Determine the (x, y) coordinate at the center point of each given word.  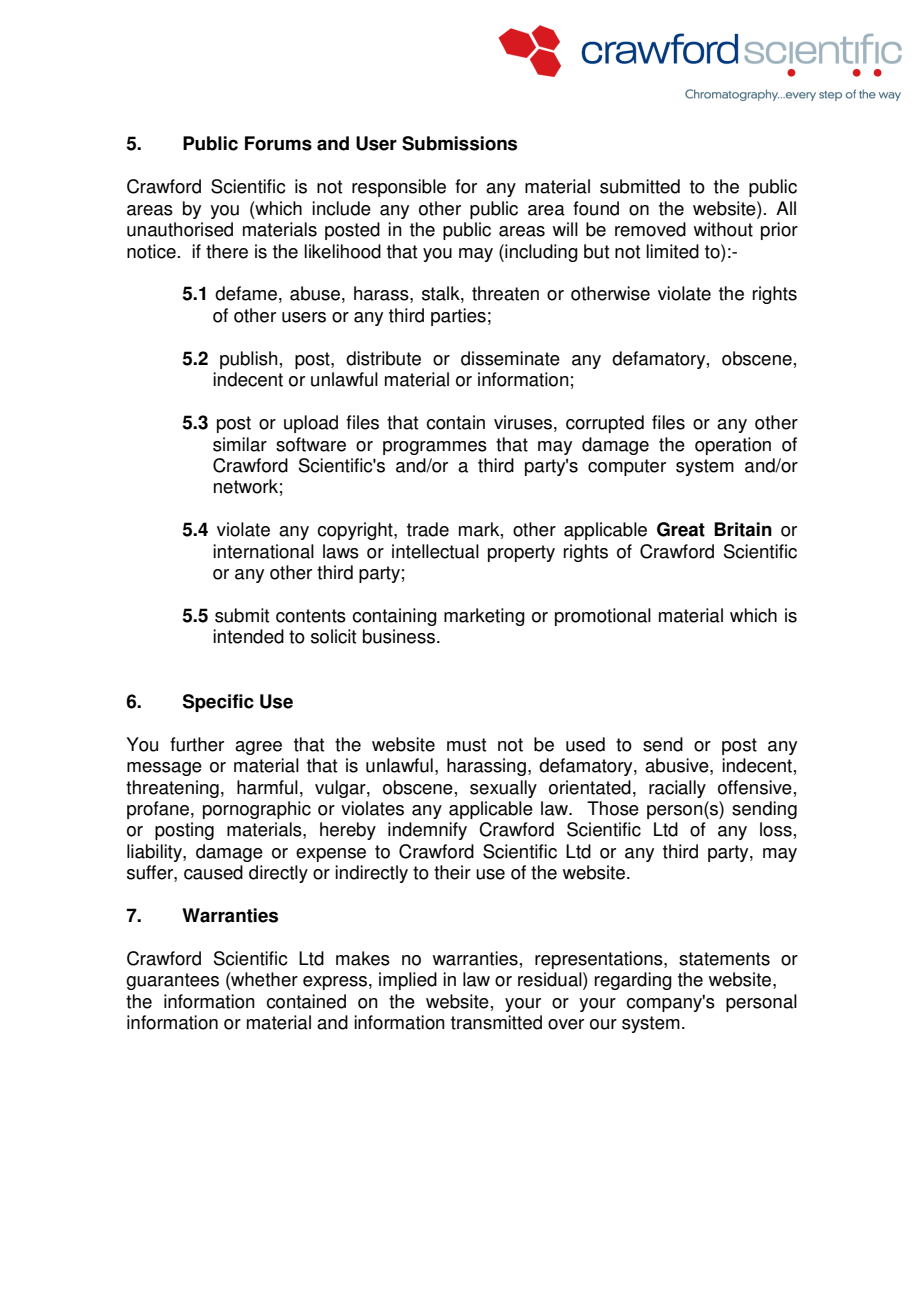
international (263, 551)
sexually (503, 789)
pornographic (257, 810)
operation (733, 446)
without (723, 229)
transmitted (496, 1022)
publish (248, 360)
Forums (278, 143)
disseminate (510, 358)
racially (677, 789)
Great (681, 529)
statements (724, 959)
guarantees (172, 981)
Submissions (459, 143)
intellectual (435, 551)
